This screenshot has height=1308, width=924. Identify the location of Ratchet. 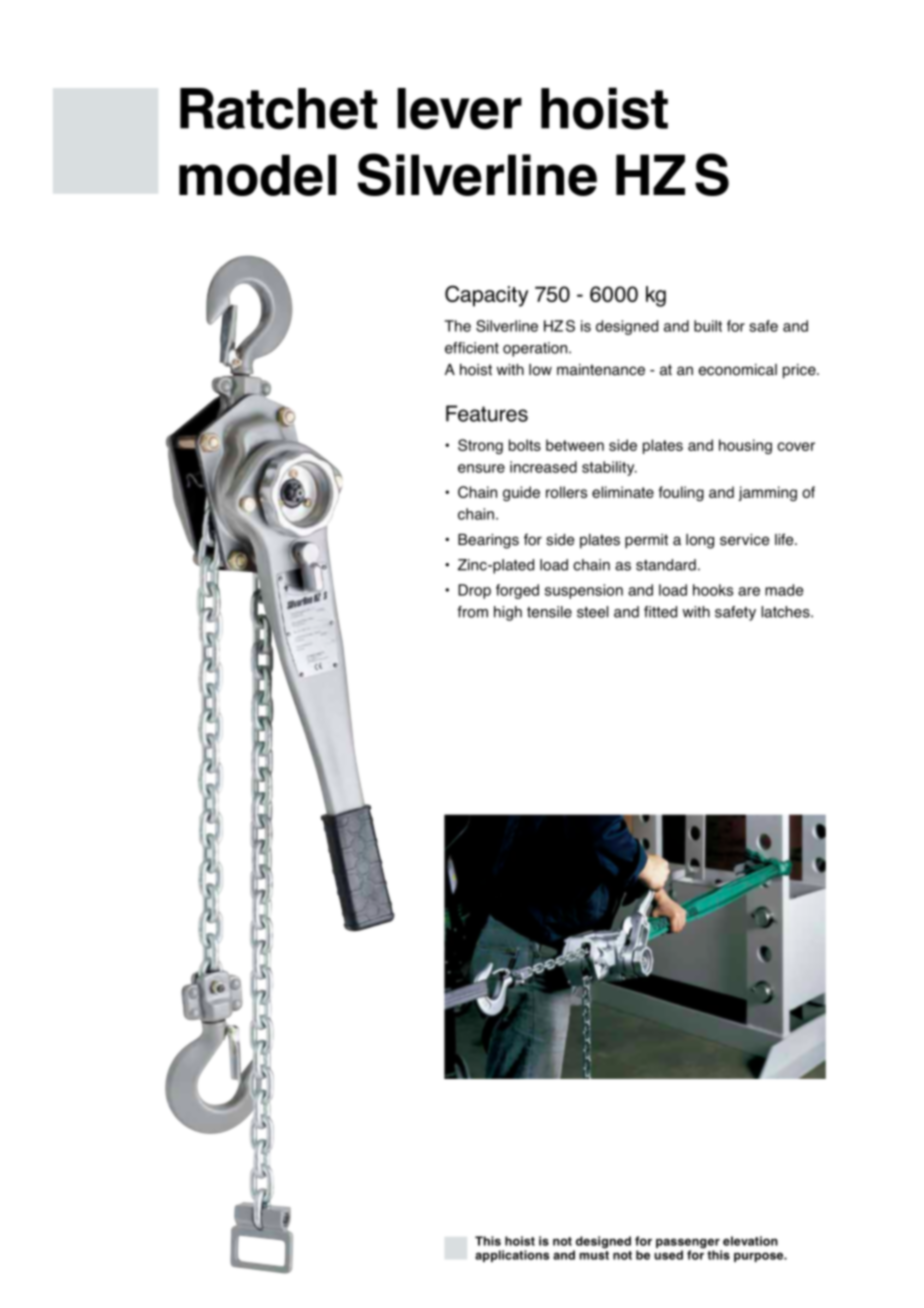
(278, 109).
